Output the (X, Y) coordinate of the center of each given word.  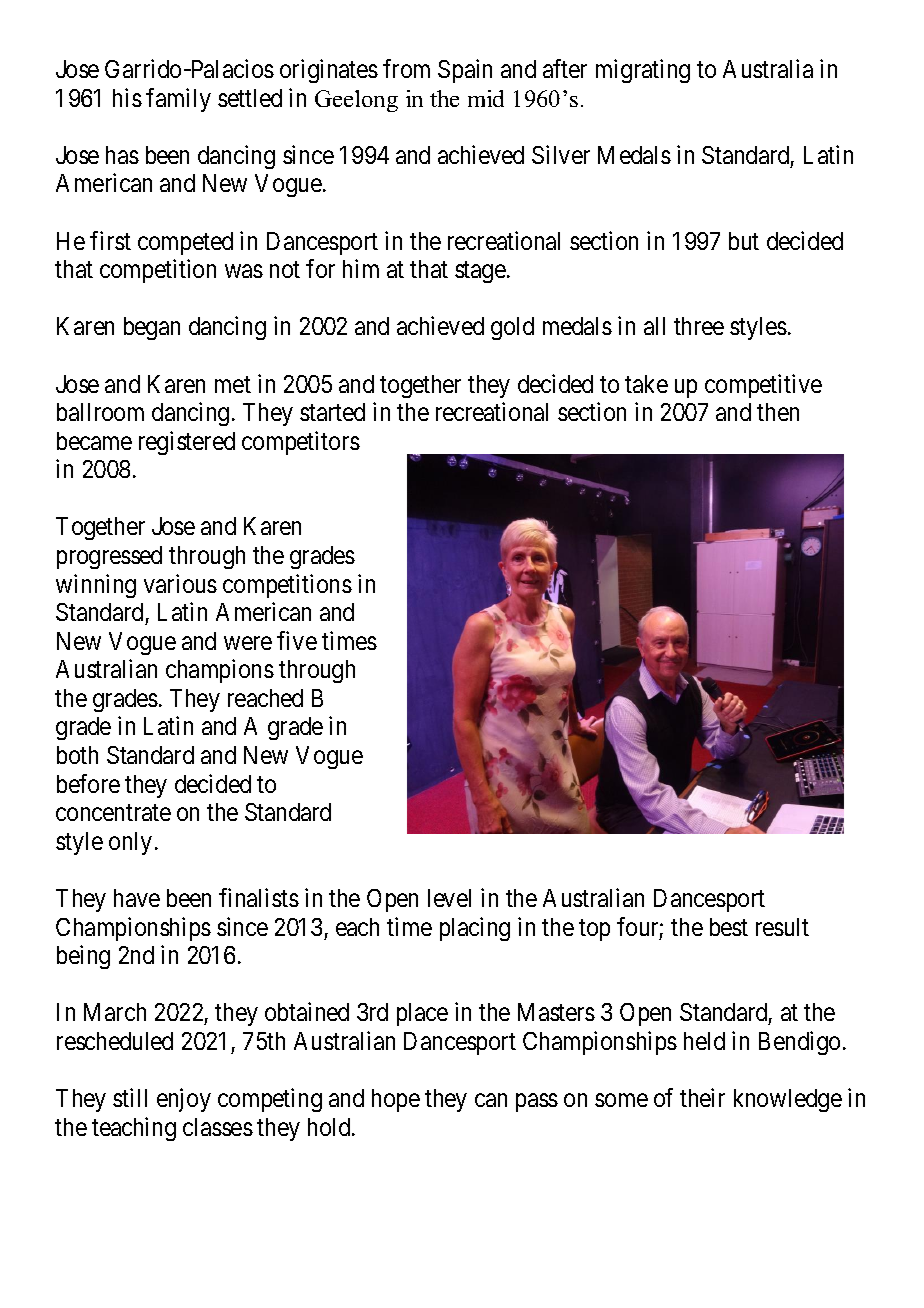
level (449, 898)
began (152, 328)
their (702, 1097)
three (699, 326)
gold (512, 328)
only (130, 843)
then (778, 412)
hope (396, 1100)
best (729, 927)
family (178, 100)
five (297, 640)
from (406, 68)
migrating (643, 71)
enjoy (184, 1100)
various (180, 583)
